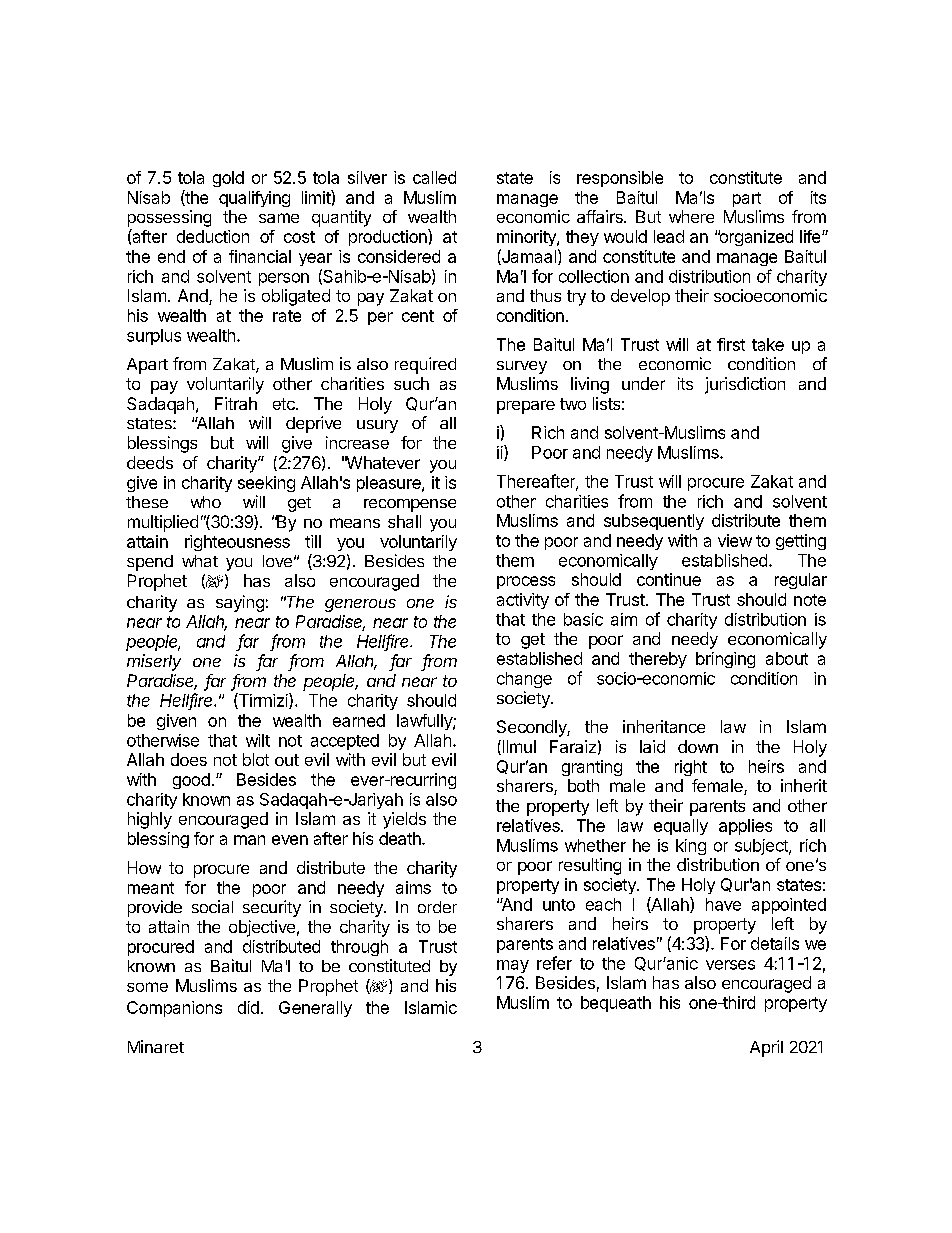 This screenshot has height=1233, width=952. What do you see at coordinates (434, 177) in the screenshot?
I see `called` at bounding box center [434, 177].
